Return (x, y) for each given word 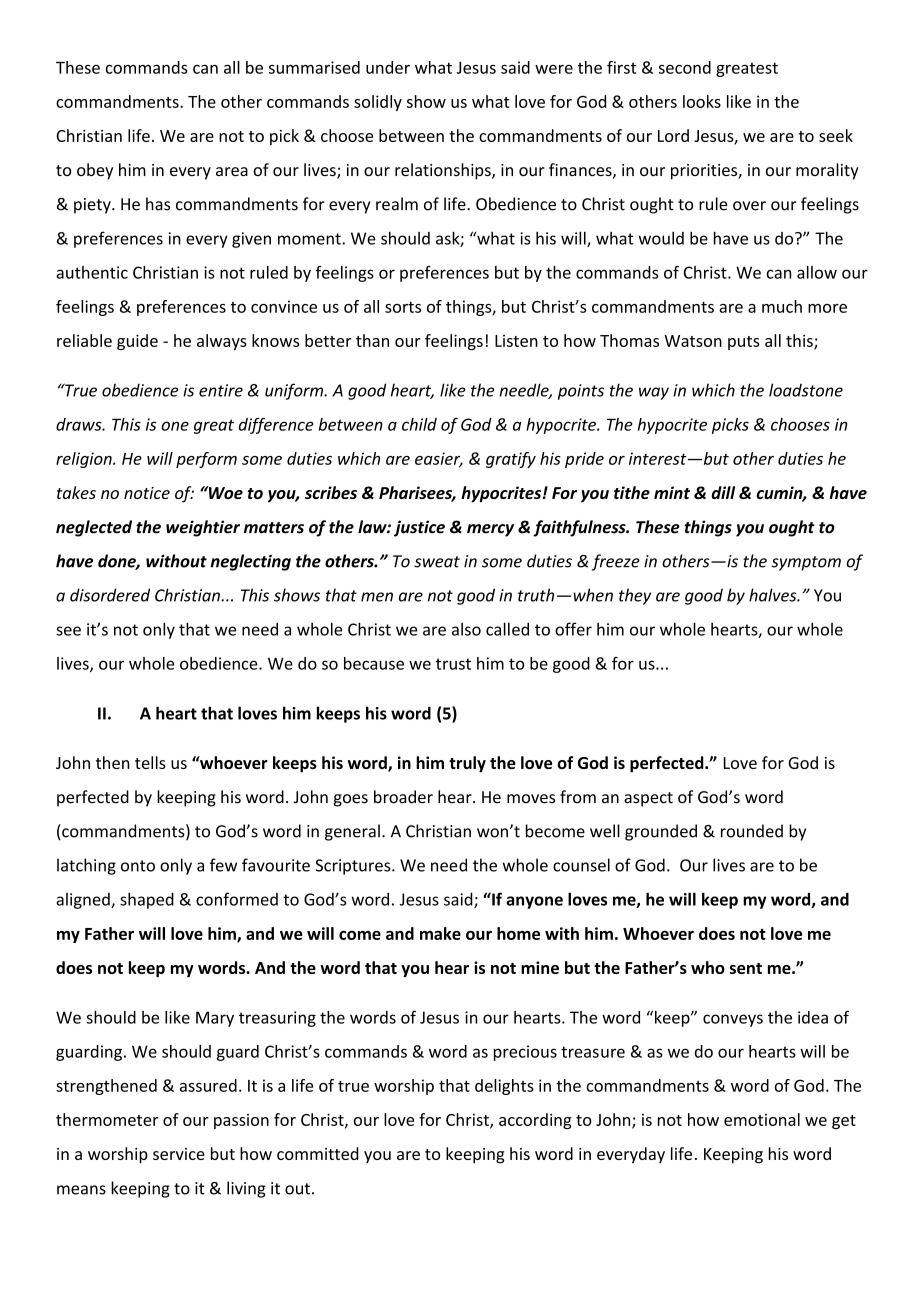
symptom (806, 563)
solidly (378, 103)
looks (702, 101)
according (535, 1121)
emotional (762, 1119)
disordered (110, 595)
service (179, 1154)
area (232, 171)
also (466, 629)
